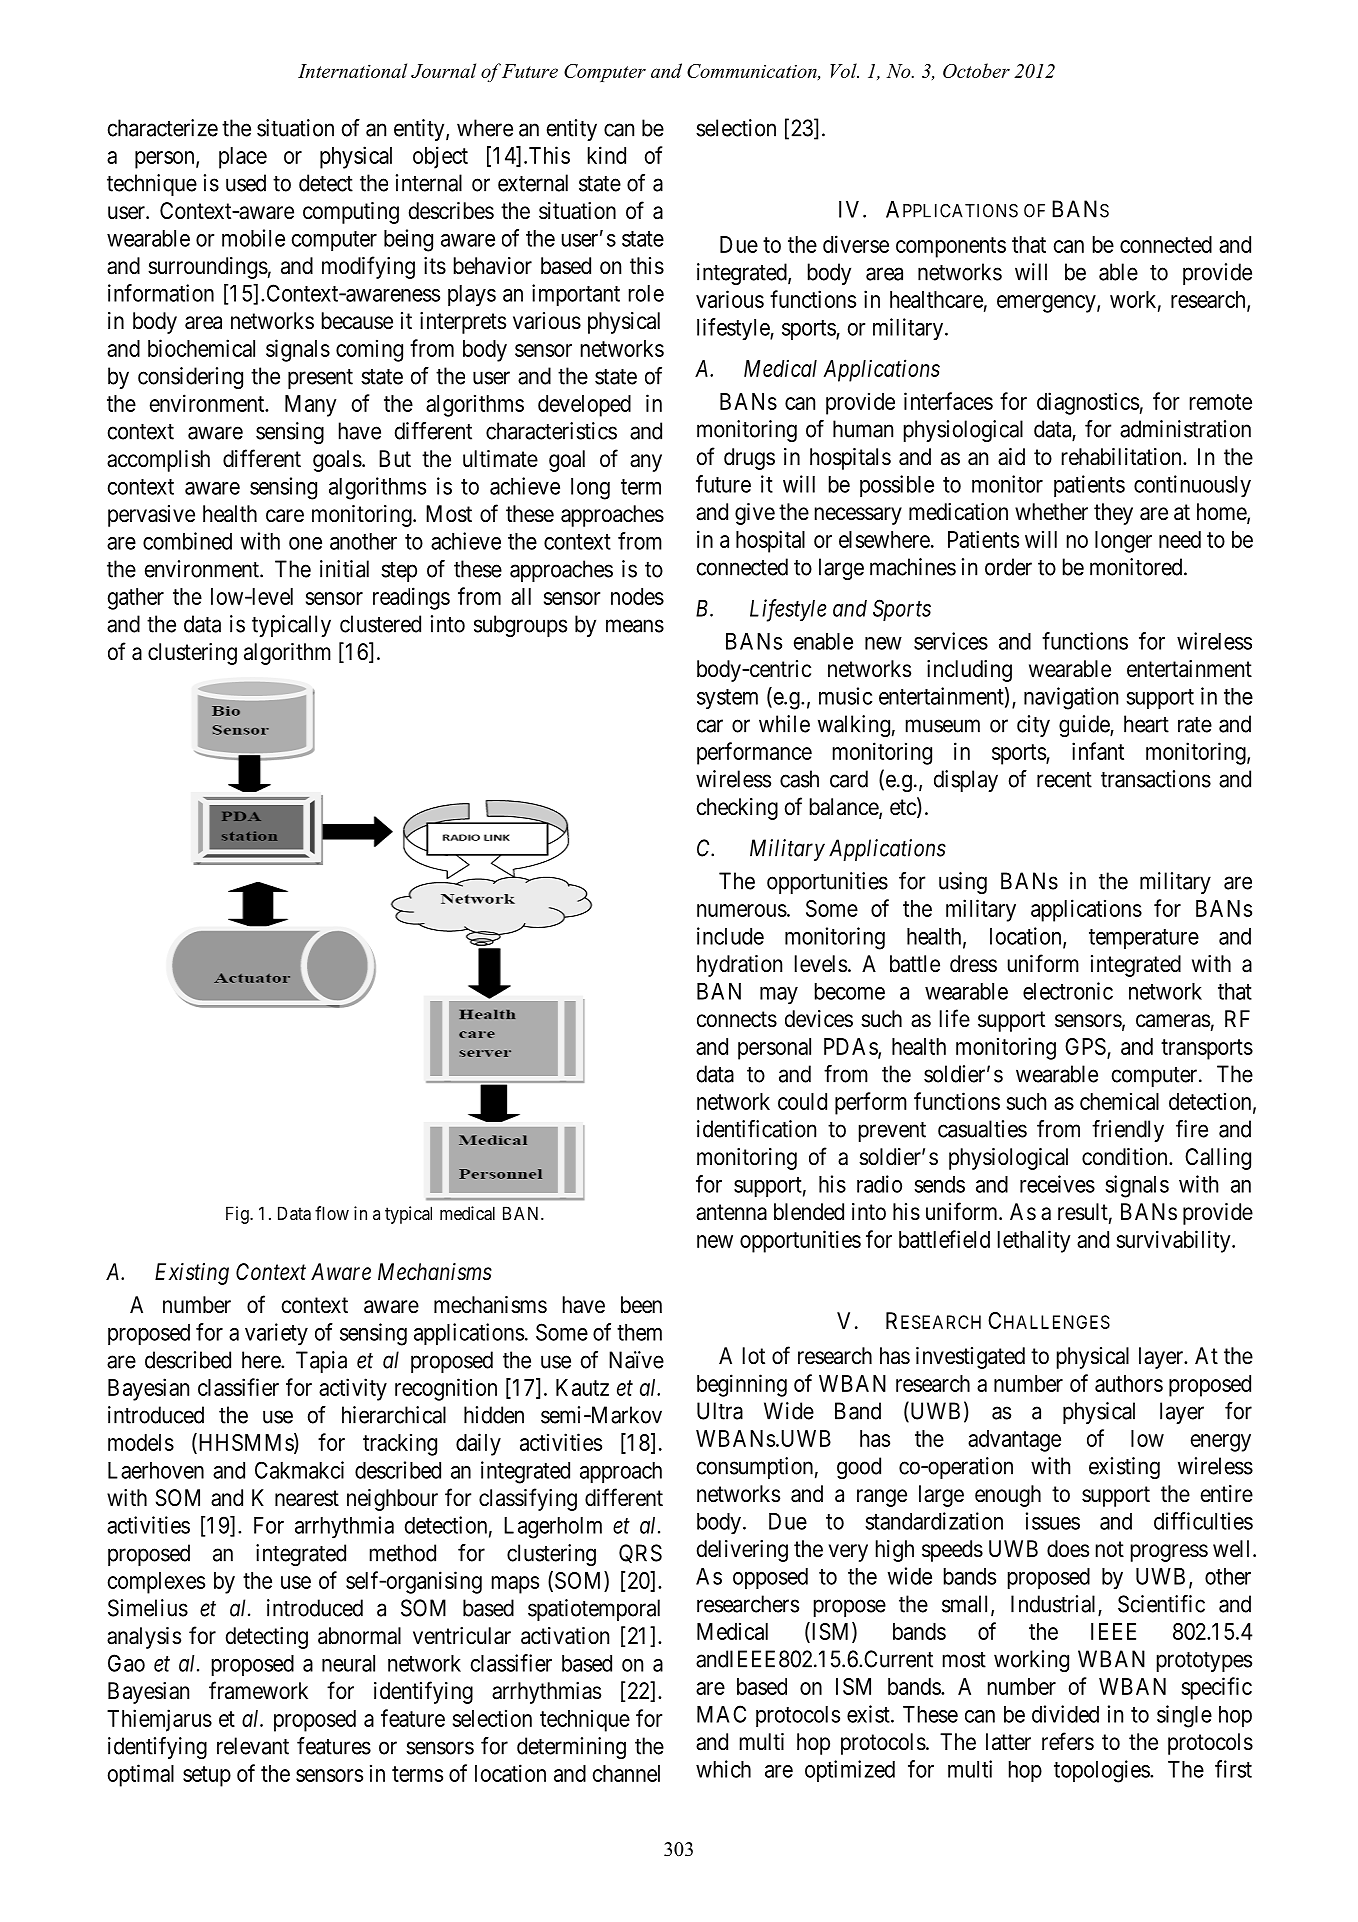  Describe the element at coordinates (730, 936) in the screenshot. I see `include` at that location.
